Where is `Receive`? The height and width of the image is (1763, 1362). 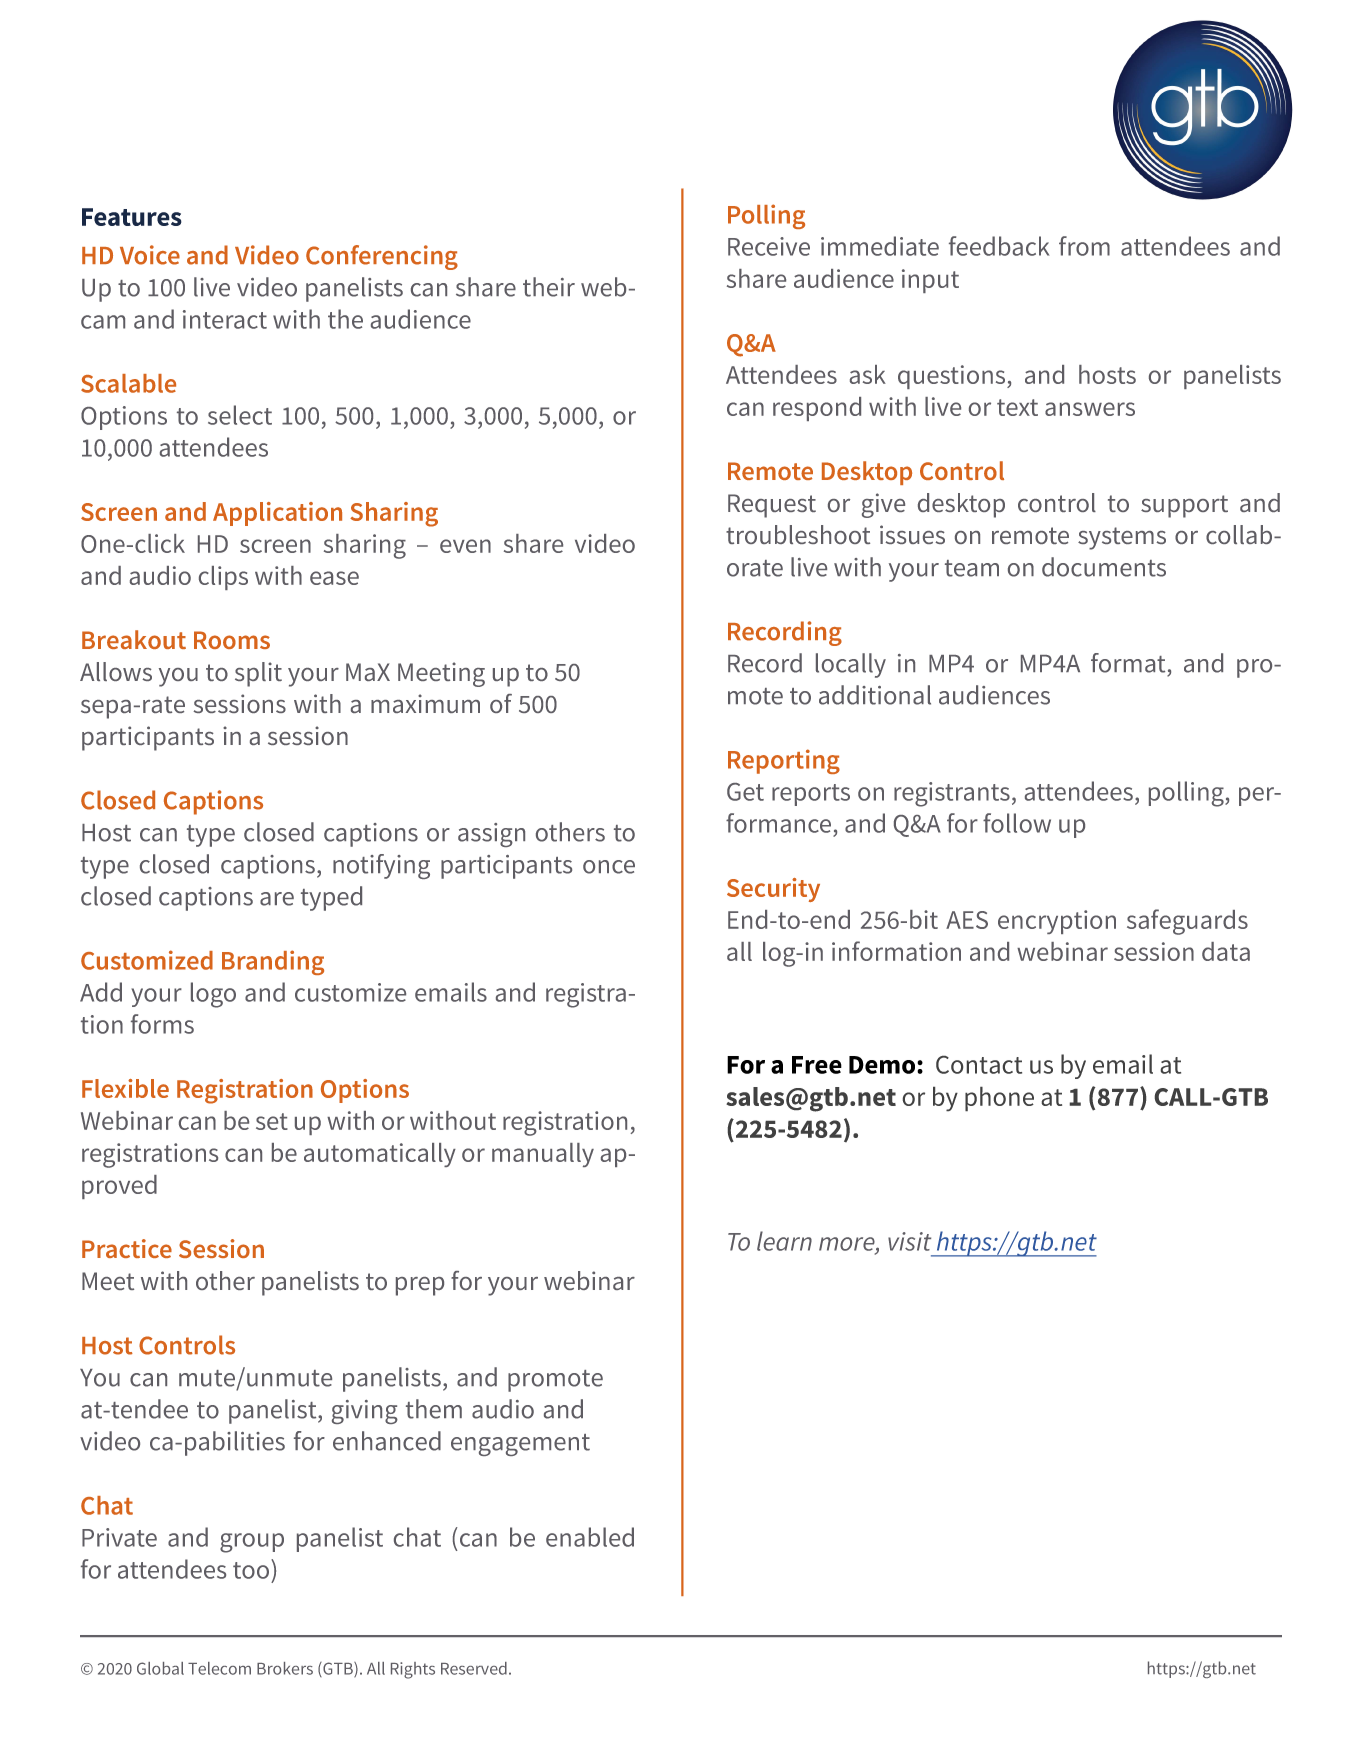
Receive is located at coordinates (769, 246).
